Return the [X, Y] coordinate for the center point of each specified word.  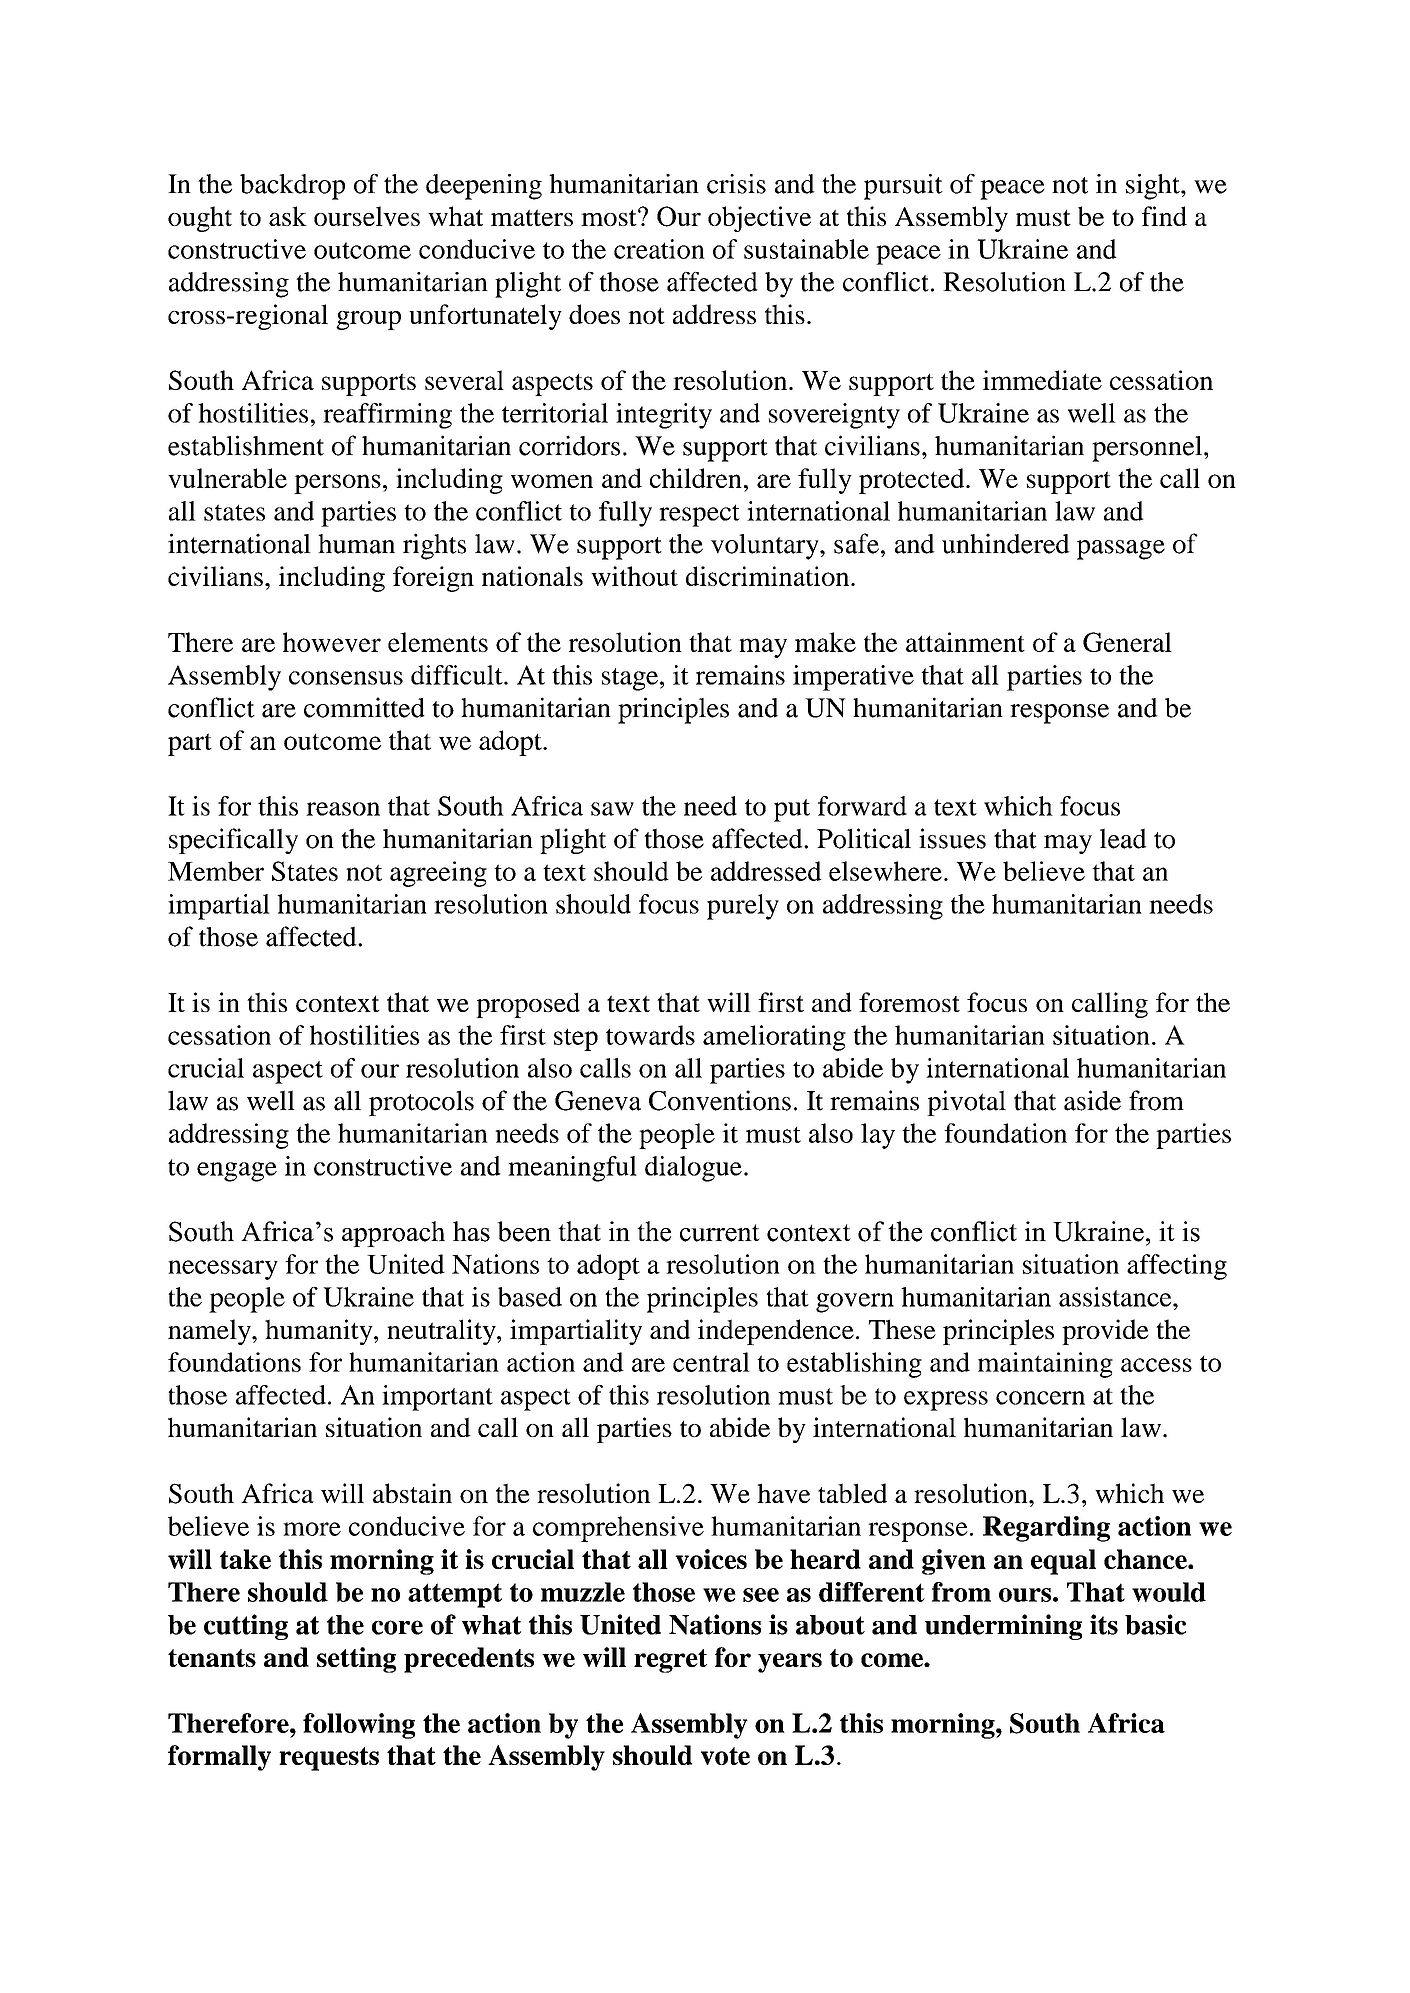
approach [393, 1234]
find [1164, 216]
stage [630, 679]
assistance [1116, 1297]
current [720, 1233]
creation [659, 249]
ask [288, 216]
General [1127, 642]
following [359, 1726]
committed [364, 707]
